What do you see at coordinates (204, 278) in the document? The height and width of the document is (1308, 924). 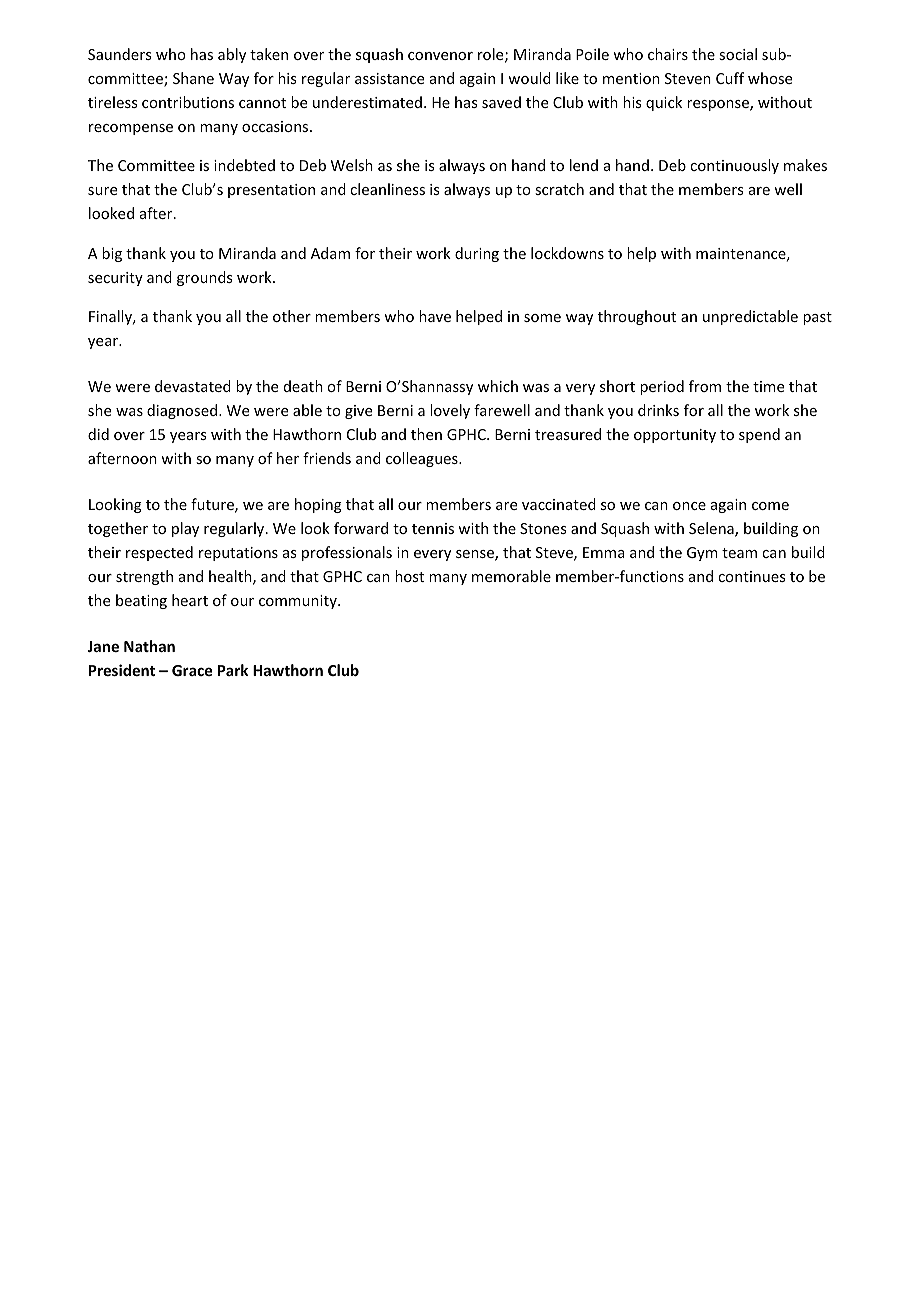 I see `grounds` at bounding box center [204, 278].
